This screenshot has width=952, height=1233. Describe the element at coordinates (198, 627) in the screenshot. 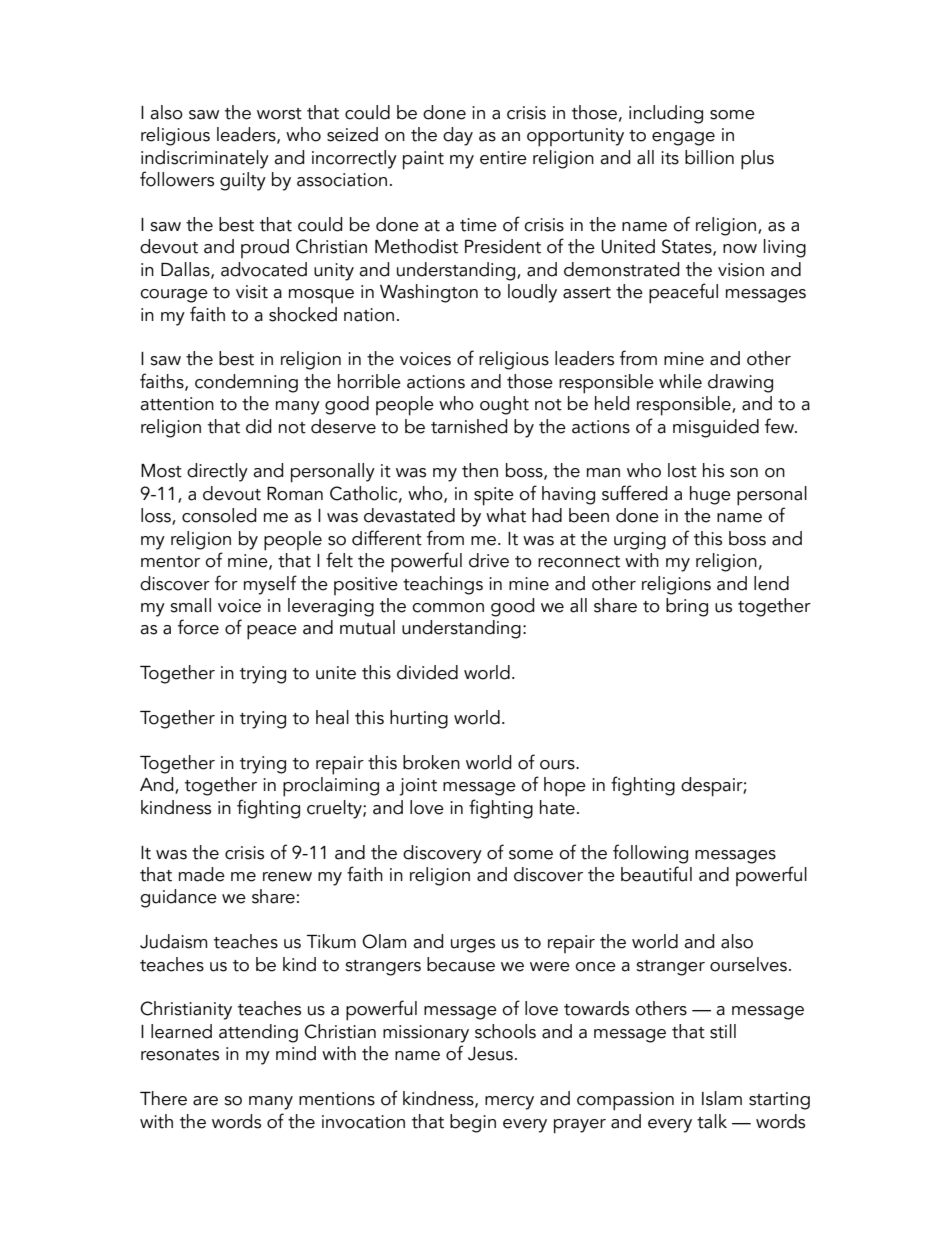

I see `force` at that location.
